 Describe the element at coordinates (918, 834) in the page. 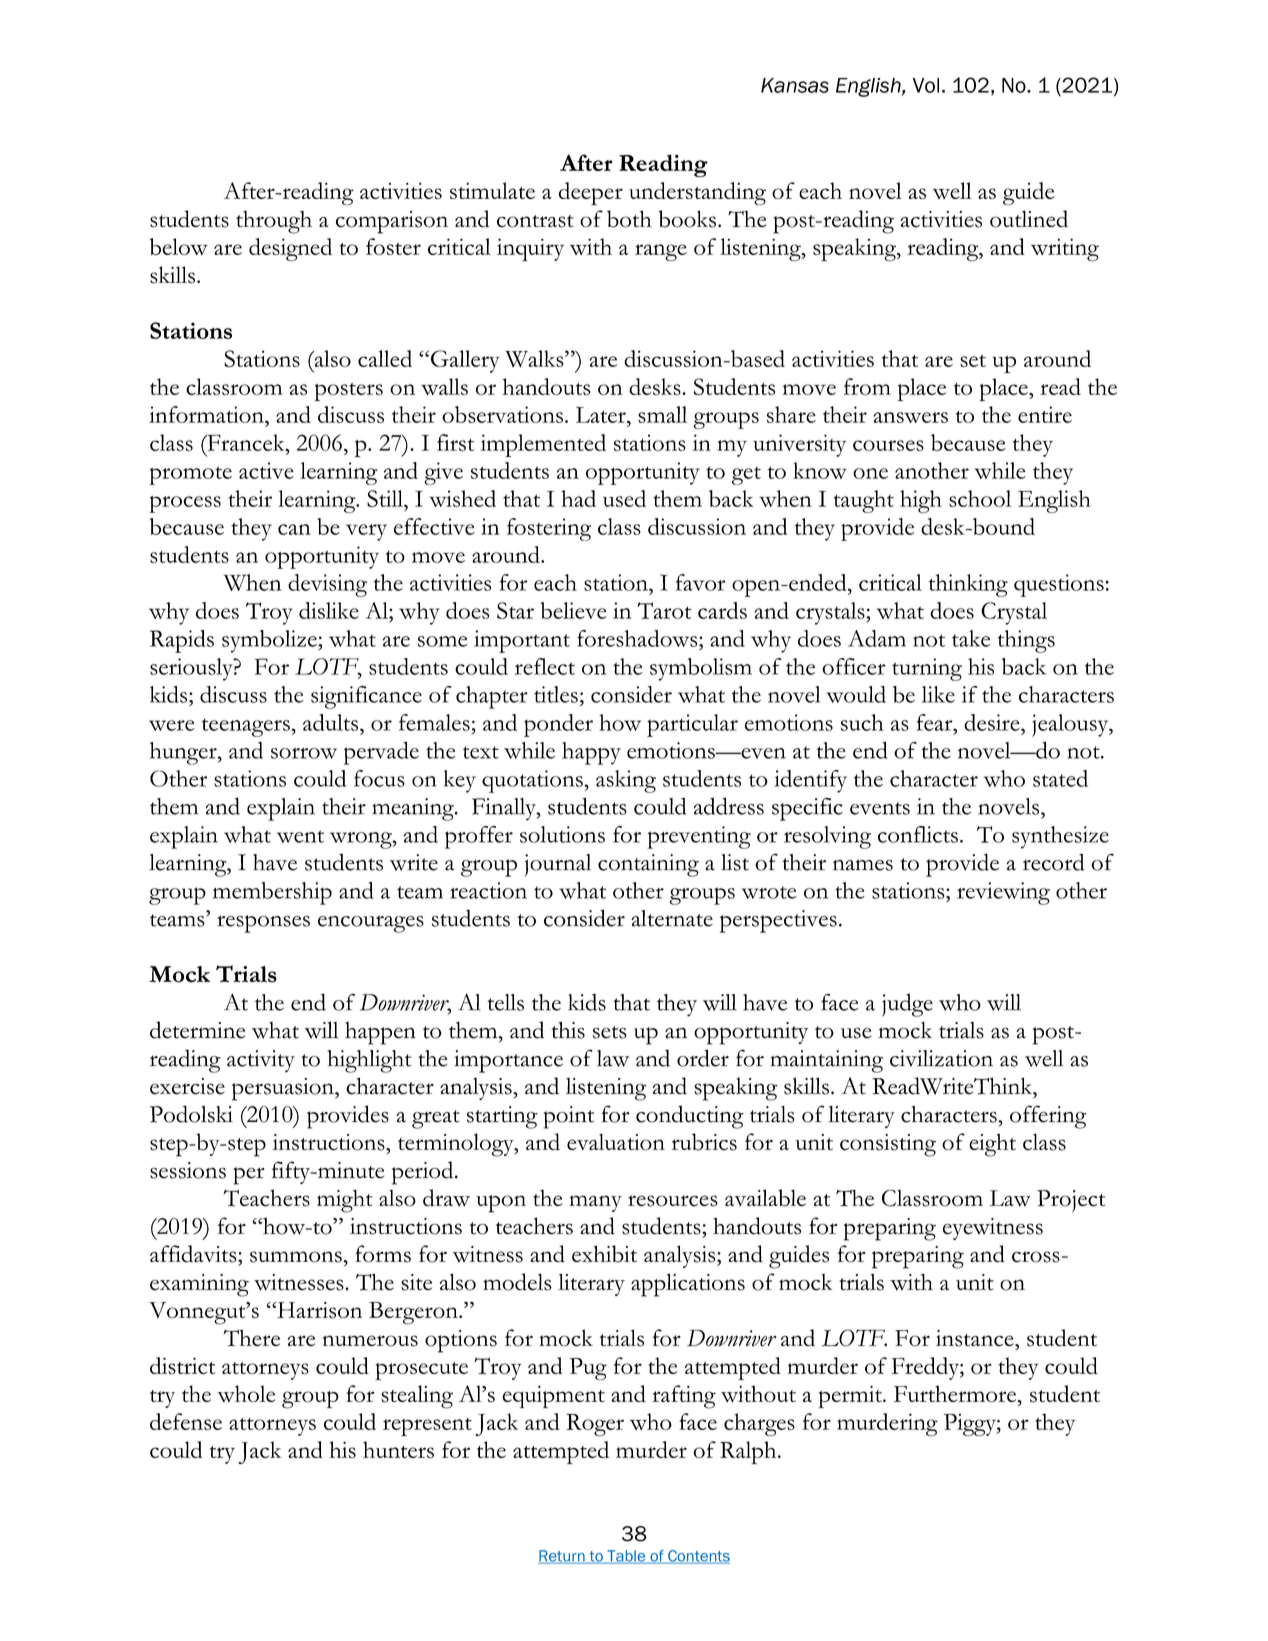

I see `conflicts` at that location.
